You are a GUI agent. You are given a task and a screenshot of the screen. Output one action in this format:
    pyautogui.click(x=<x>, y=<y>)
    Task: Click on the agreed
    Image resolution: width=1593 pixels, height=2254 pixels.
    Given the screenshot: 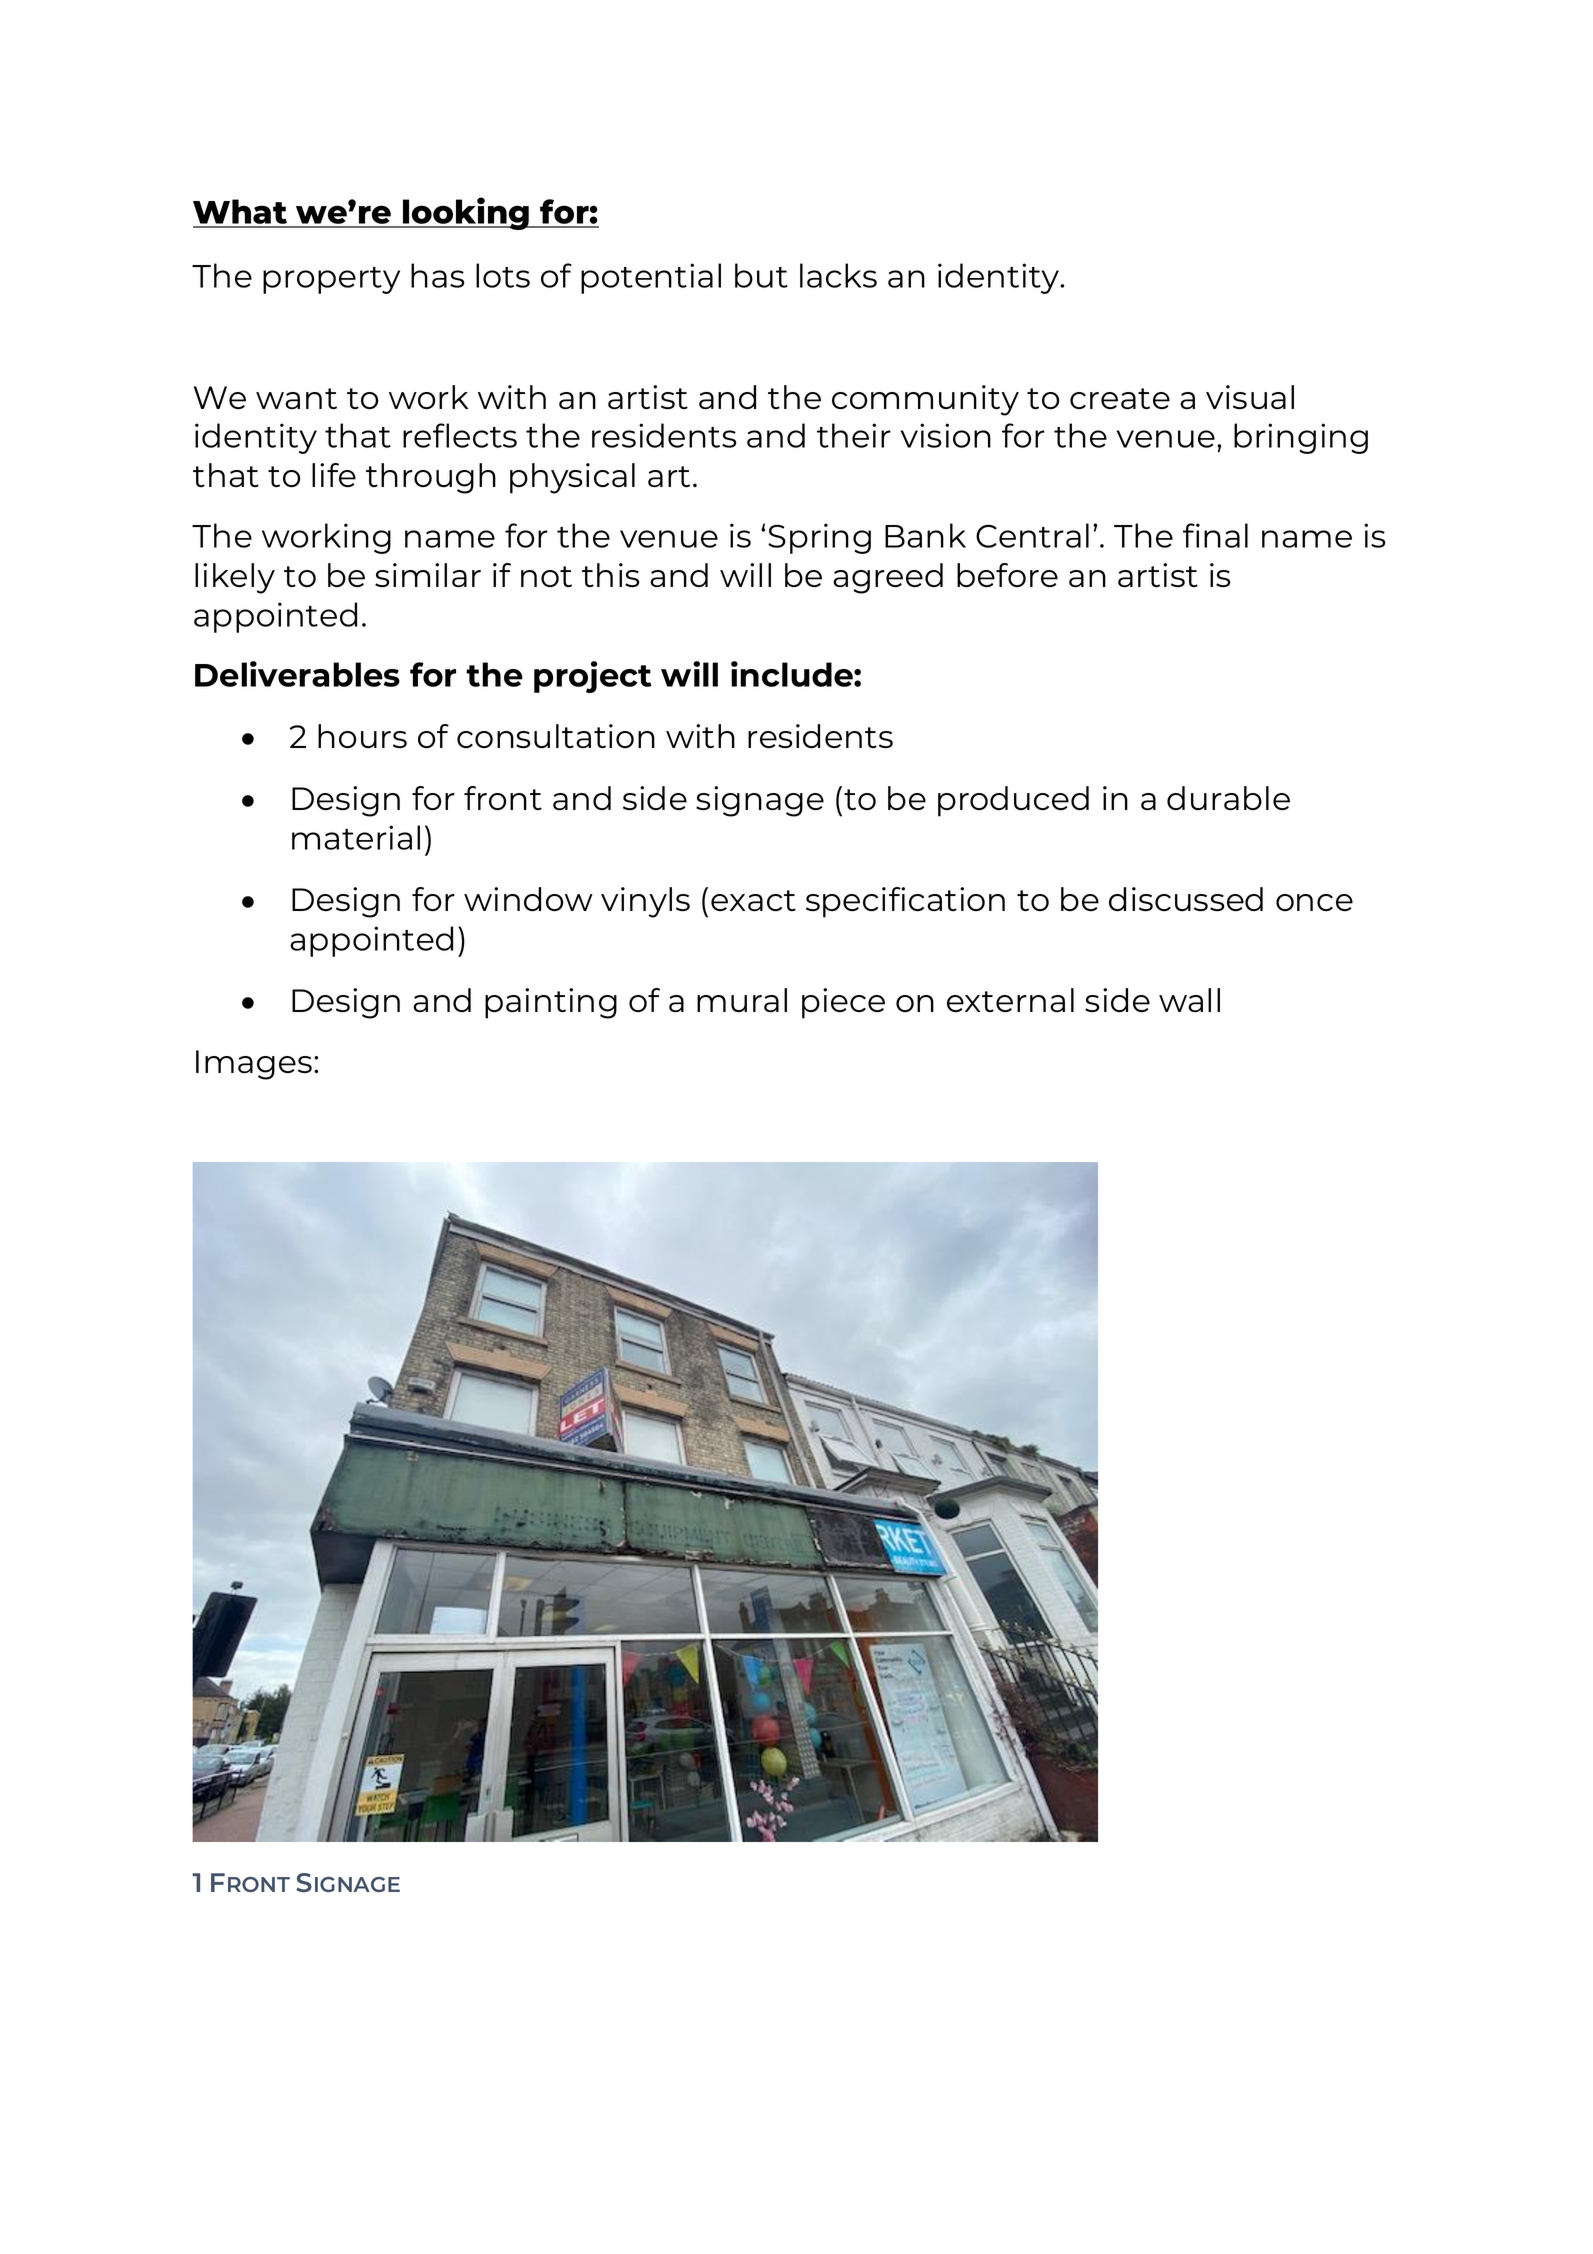 What is the action you would take?
    pyautogui.click(x=888, y=578)
